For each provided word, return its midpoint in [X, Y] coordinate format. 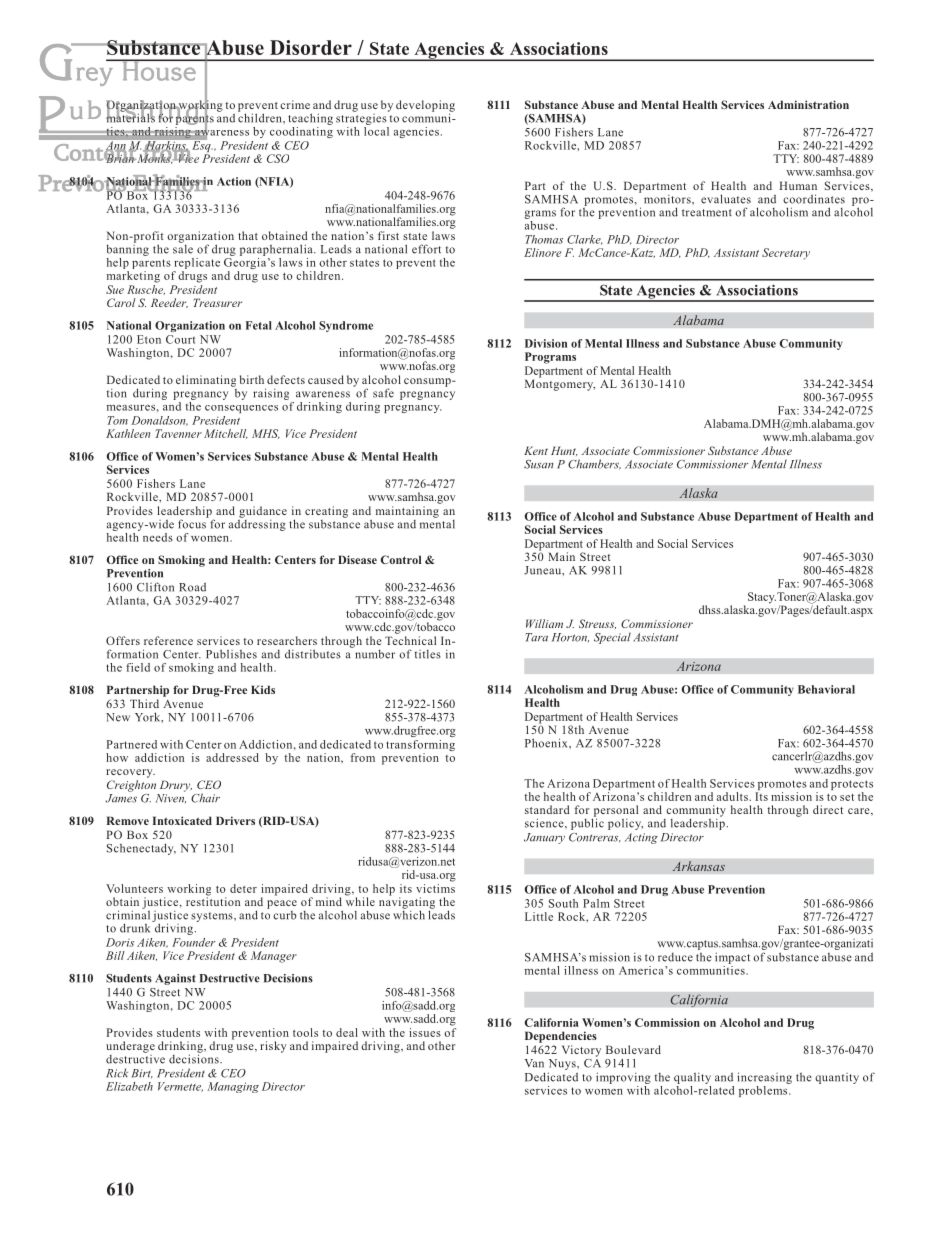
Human [798, 185]
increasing [764, 1078]
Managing [233, 1087]
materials [130, 117]
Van [534, 1063]
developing [425, 107]
